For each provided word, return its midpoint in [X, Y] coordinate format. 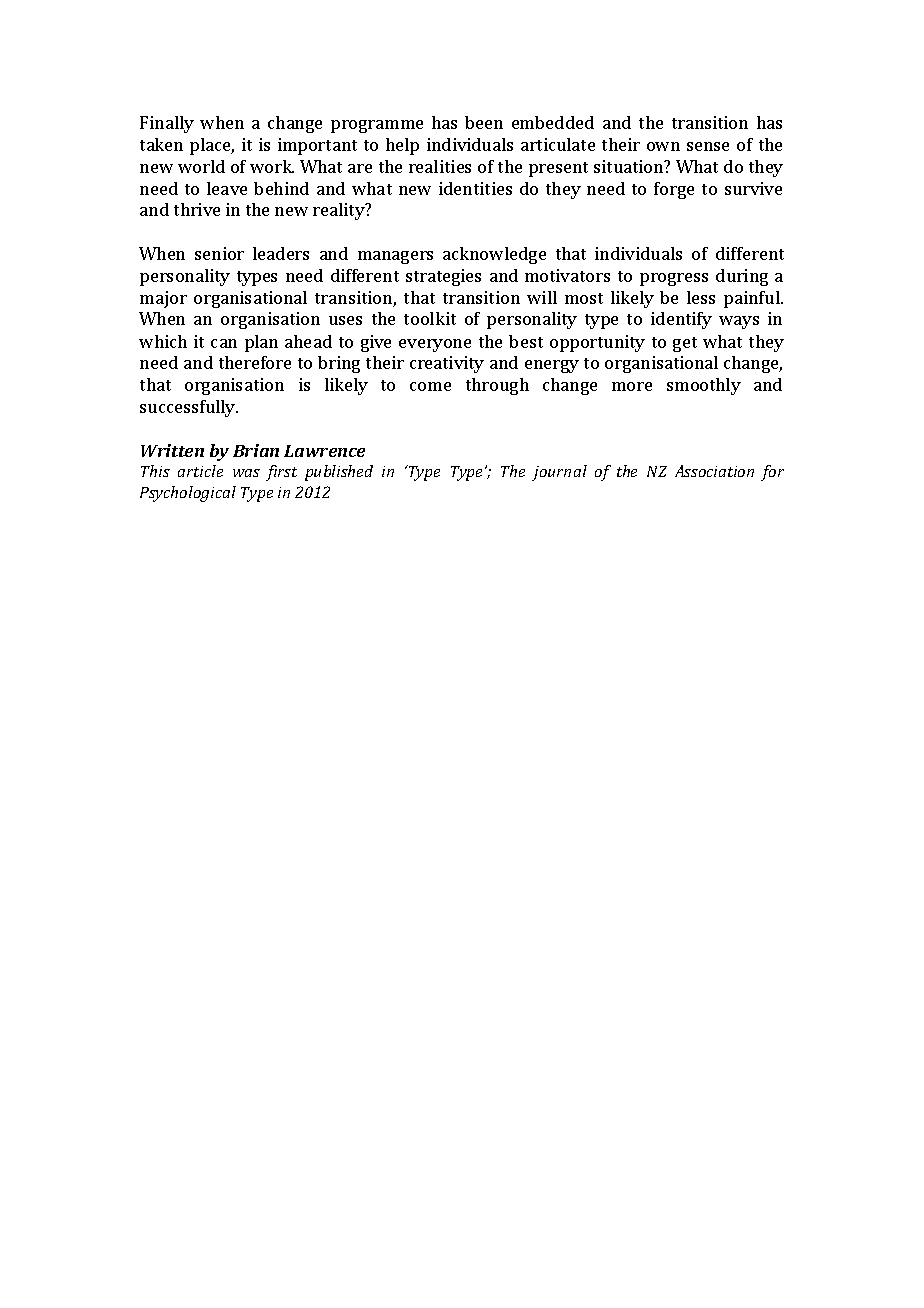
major [163, 299]
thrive [197, 209]
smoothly [704, 386]
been [484, 122]
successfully [189, 408]
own [663, 146]
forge [674, 190]
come [430, 386]
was [246, 473]
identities [475, 188]
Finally [167, 124]
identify [681, 320]
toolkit [430, 318]
